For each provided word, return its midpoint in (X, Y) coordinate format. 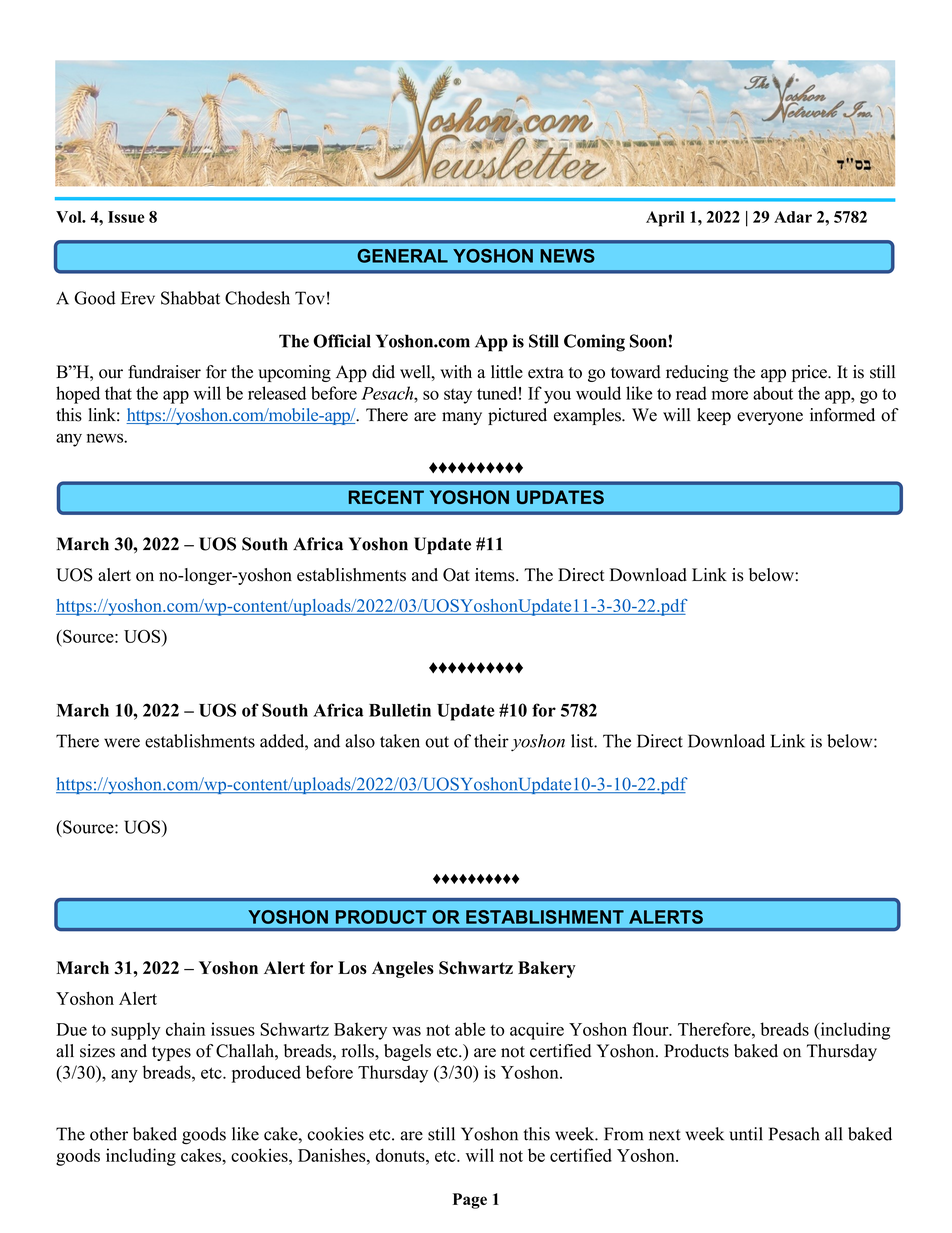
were (122, 743)
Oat (456, 575)
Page (470, 1201)
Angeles (403, 969)
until (746, 1134)
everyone (770, 418)
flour (651, 1029)
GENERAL (402, 256)
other (109, 1134)
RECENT (386, 497)
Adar (793, 217)
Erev (138, 298)
